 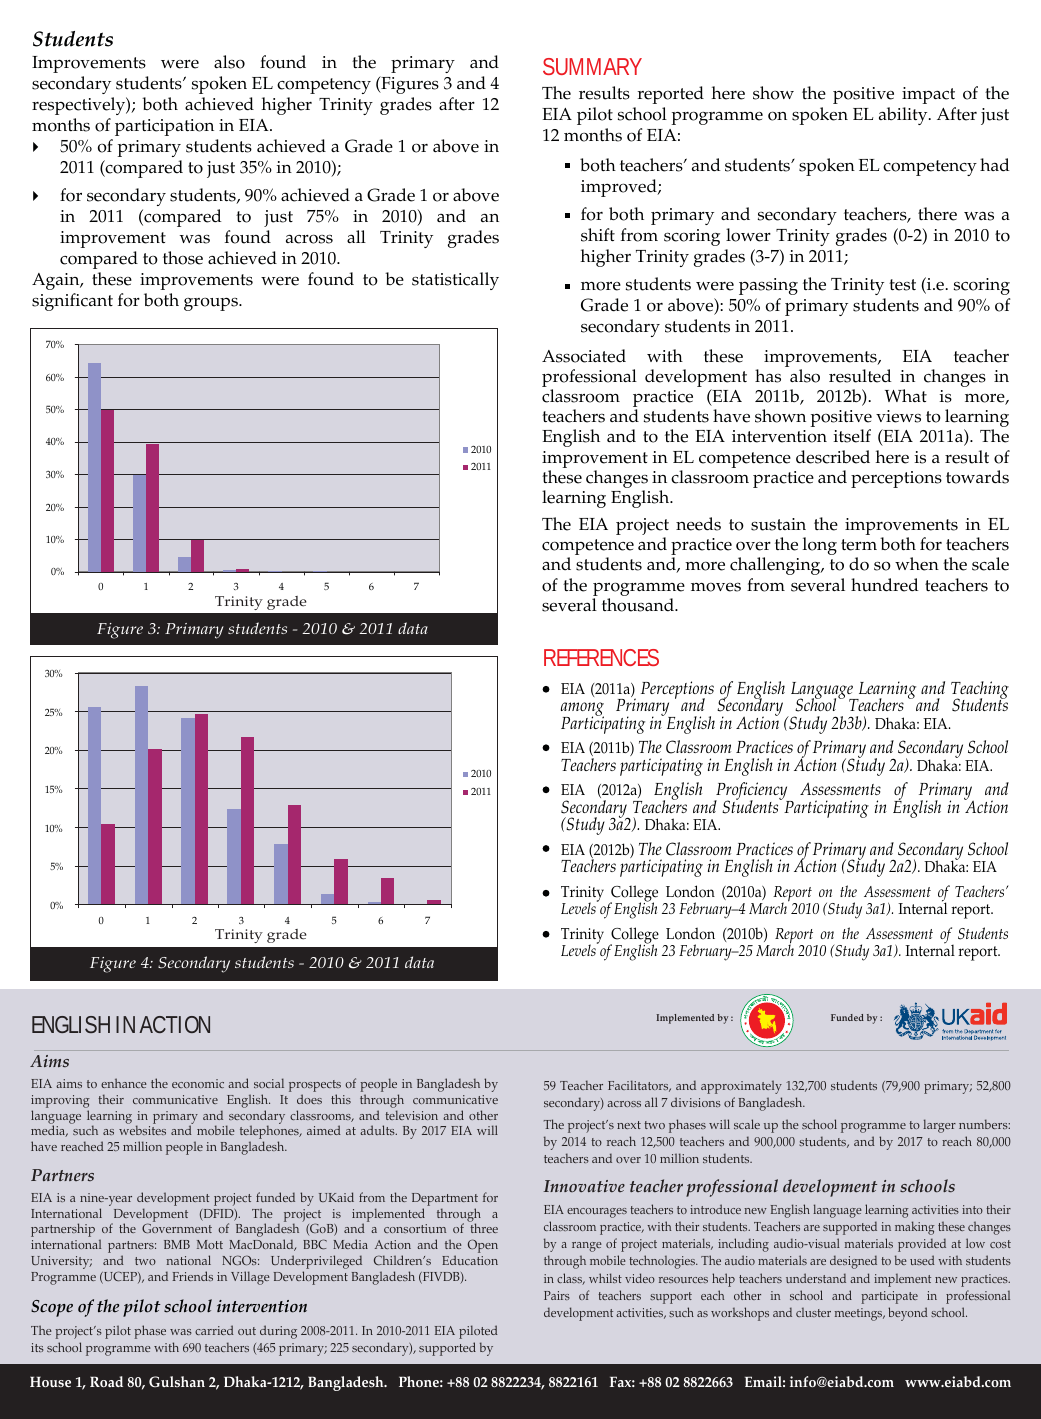 I want to click on Pairs, so click(x=557, y=1295).
